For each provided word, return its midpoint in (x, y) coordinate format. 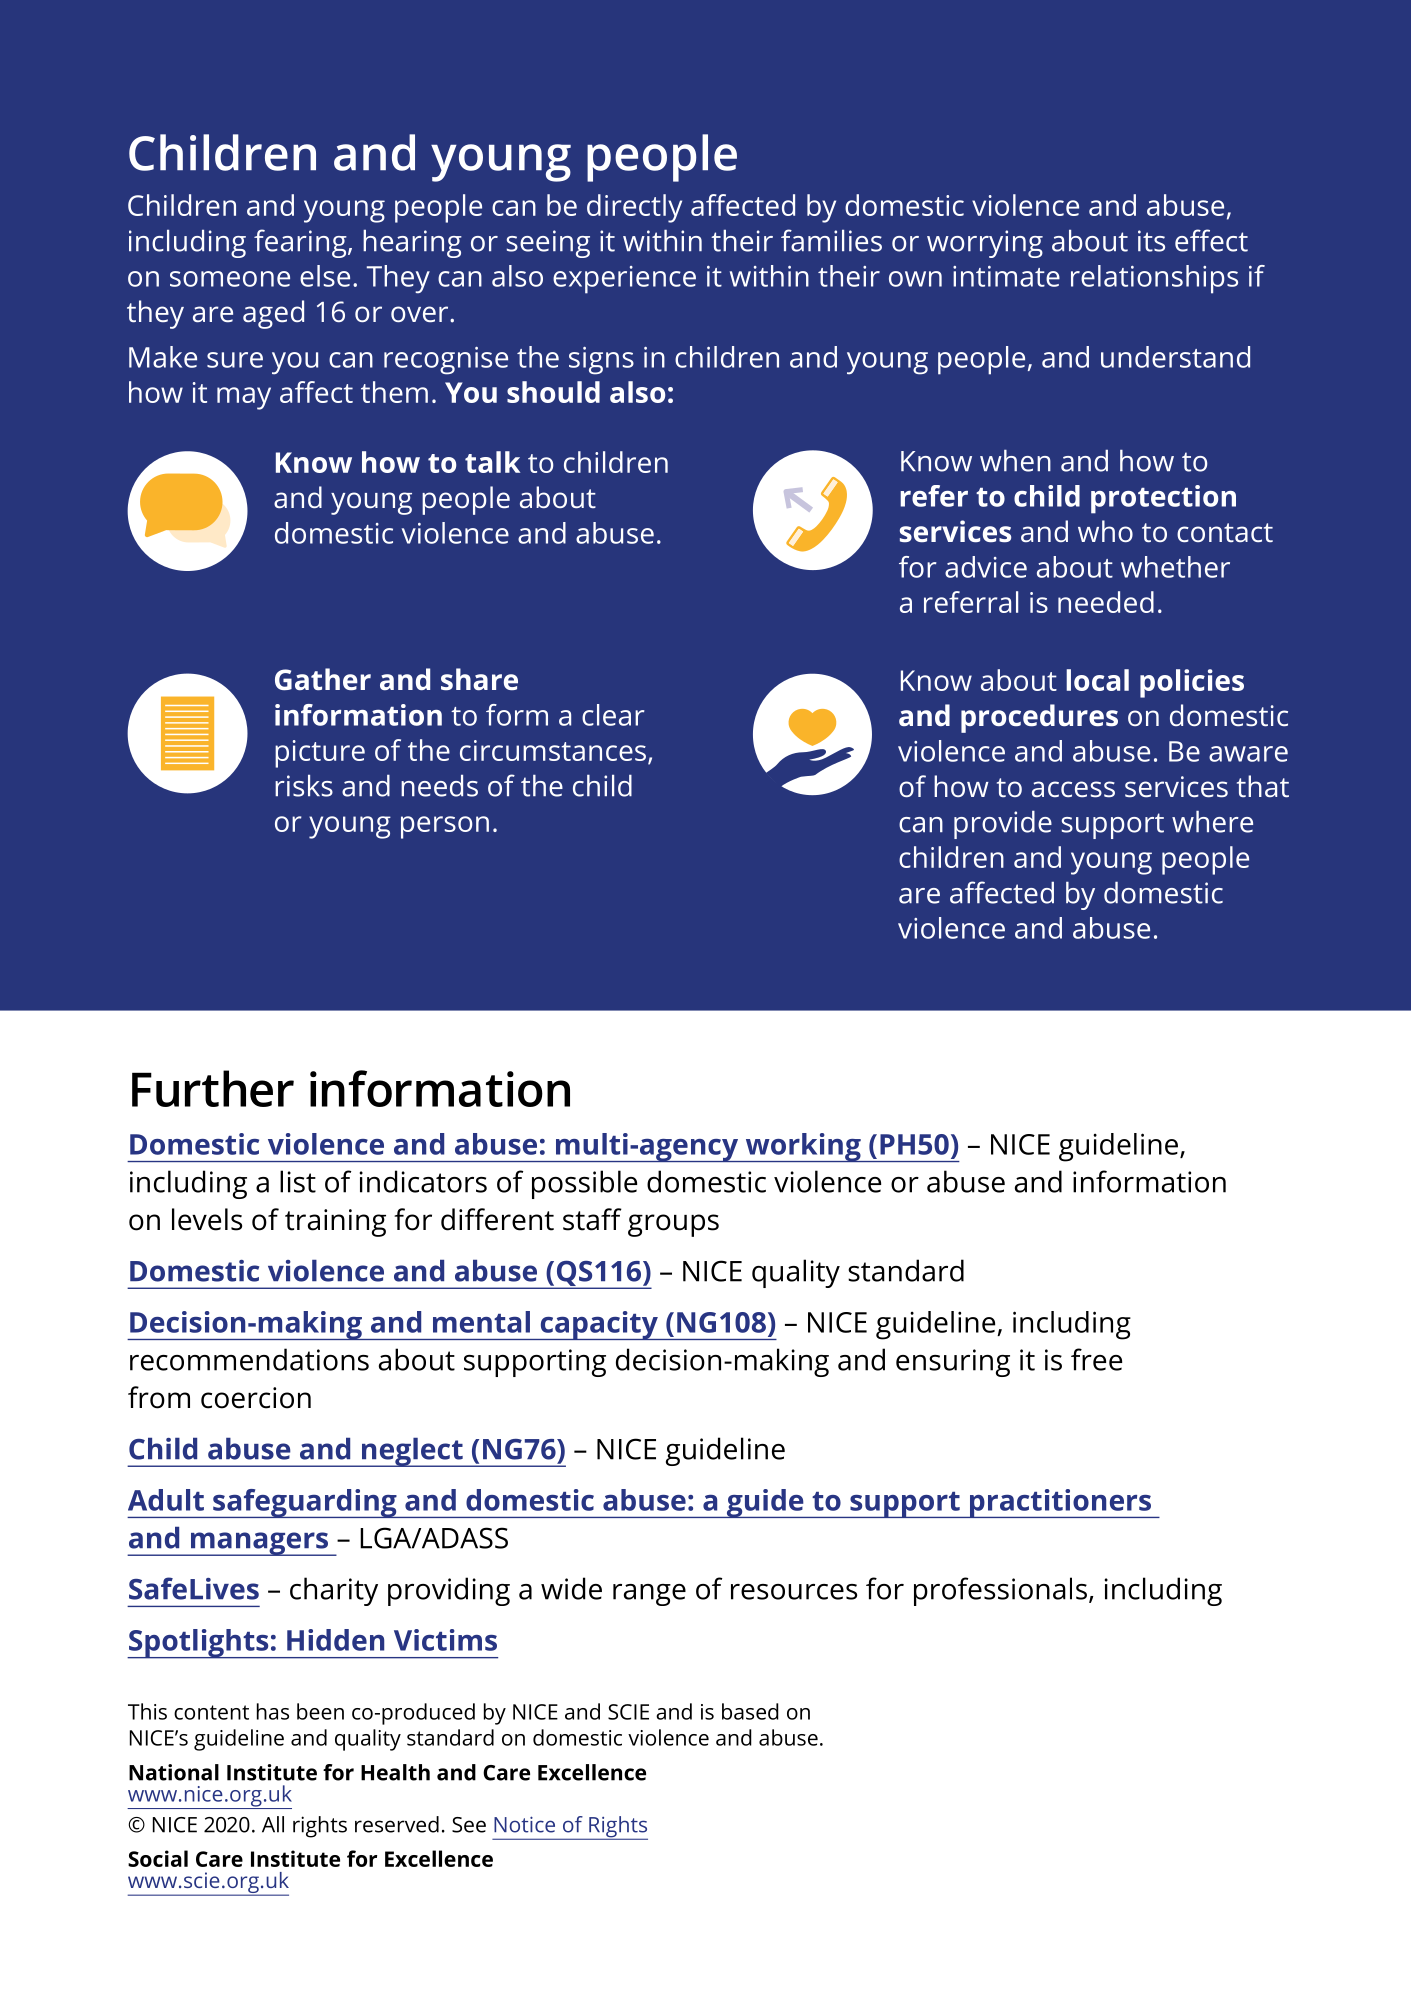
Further (213, 1088)
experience (624, 280)
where (1212, 821)
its (1151, 241)
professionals (1000, 1591)
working (803, 1147)
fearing (301, 243)
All (273, 1824)
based (750, 1711)
